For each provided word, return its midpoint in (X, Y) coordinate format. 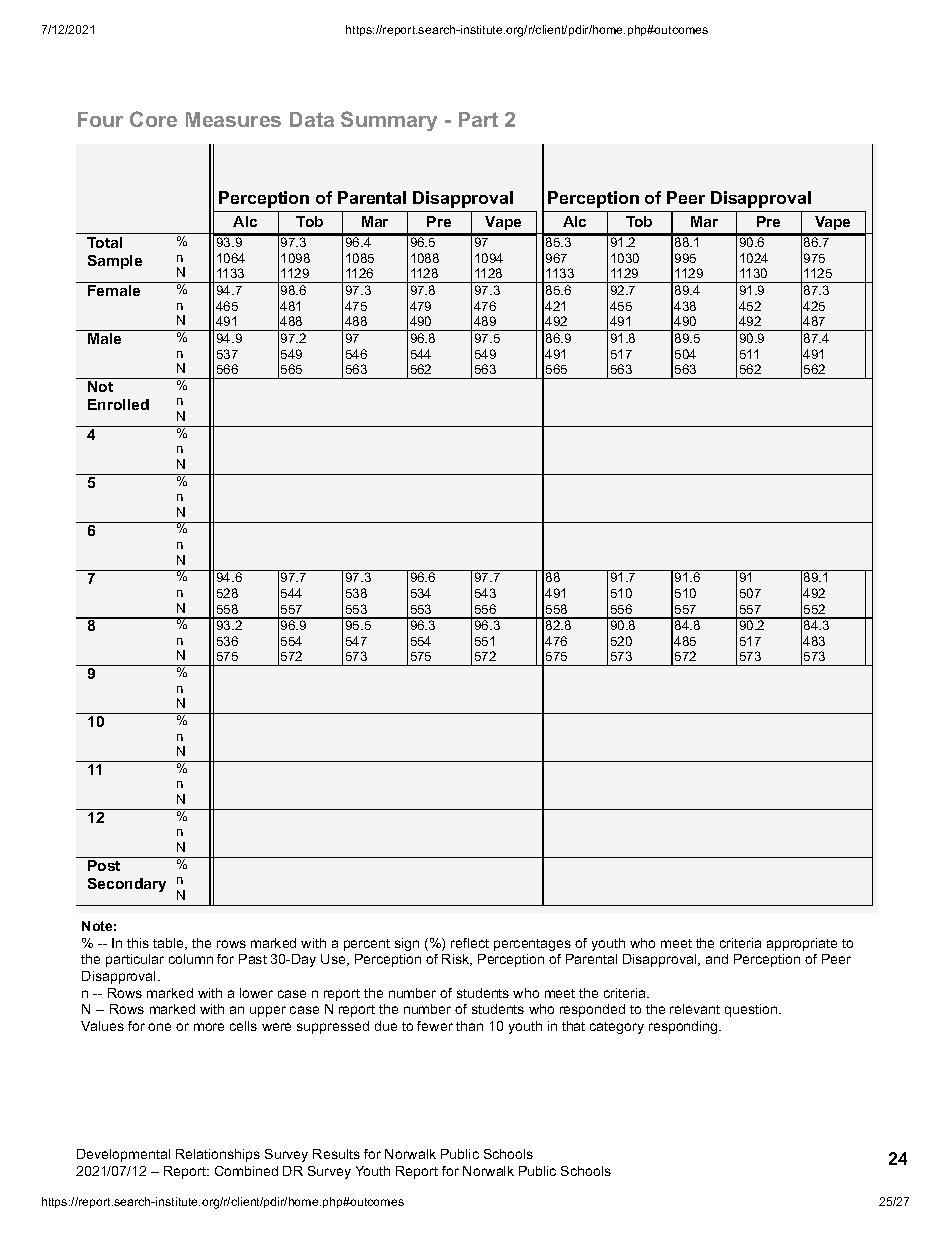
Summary (389, 121)
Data (312, 119)
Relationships (218, 1155)
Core (153, 119)
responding (684, 1027)
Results (336, 1154)
